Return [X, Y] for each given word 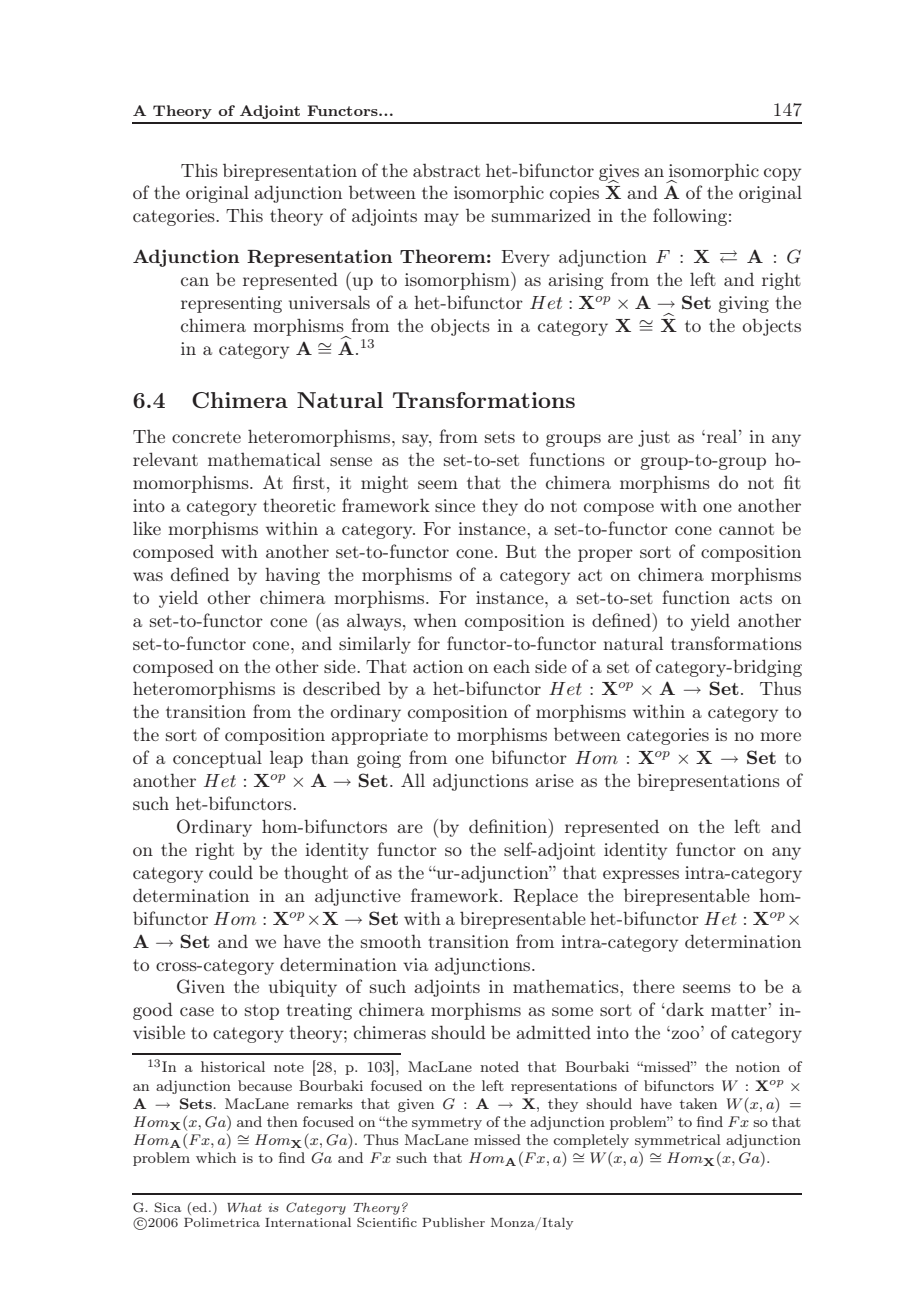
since [455, 505]
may [441, 219]
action [438, 666]
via [415, 964]
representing [231, 304]
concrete [206, 437]
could [231, 872]
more [780, 736]
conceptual [217, 759]
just [654, 438]
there [654, 986]
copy [782, 174]
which [216, 1157]
